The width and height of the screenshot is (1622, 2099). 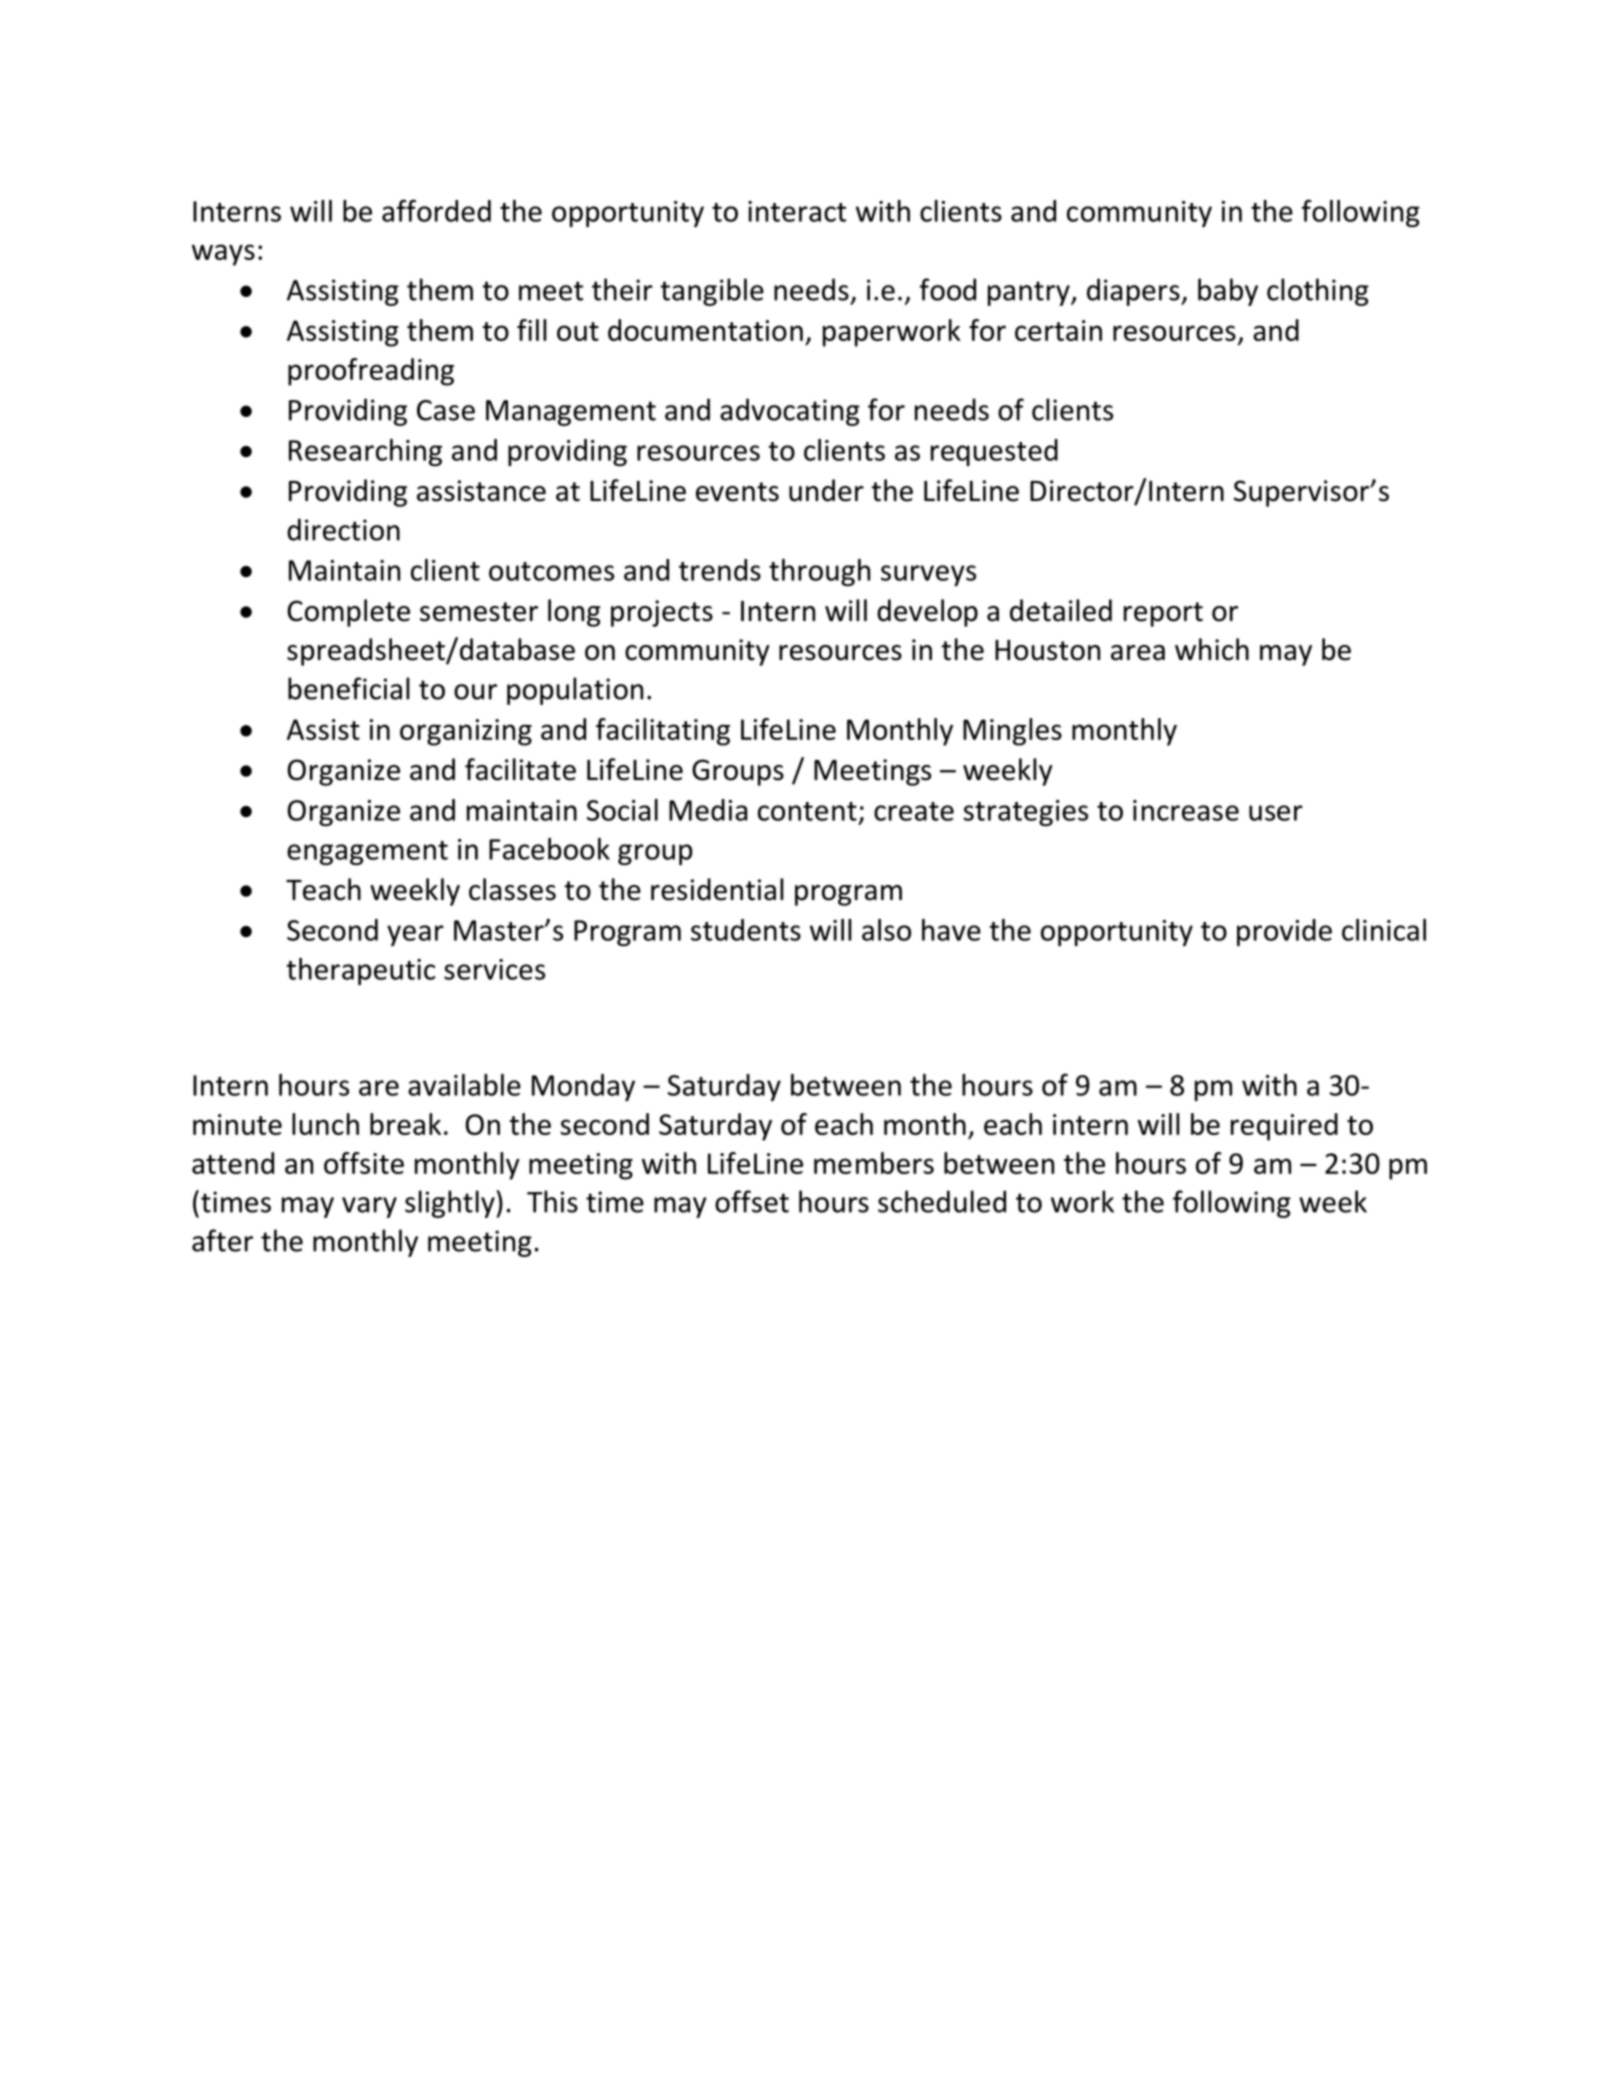 What do you see at coordinates (797, 211) in the screenshot?
I see `interact` at bounding box center [797, 211].
